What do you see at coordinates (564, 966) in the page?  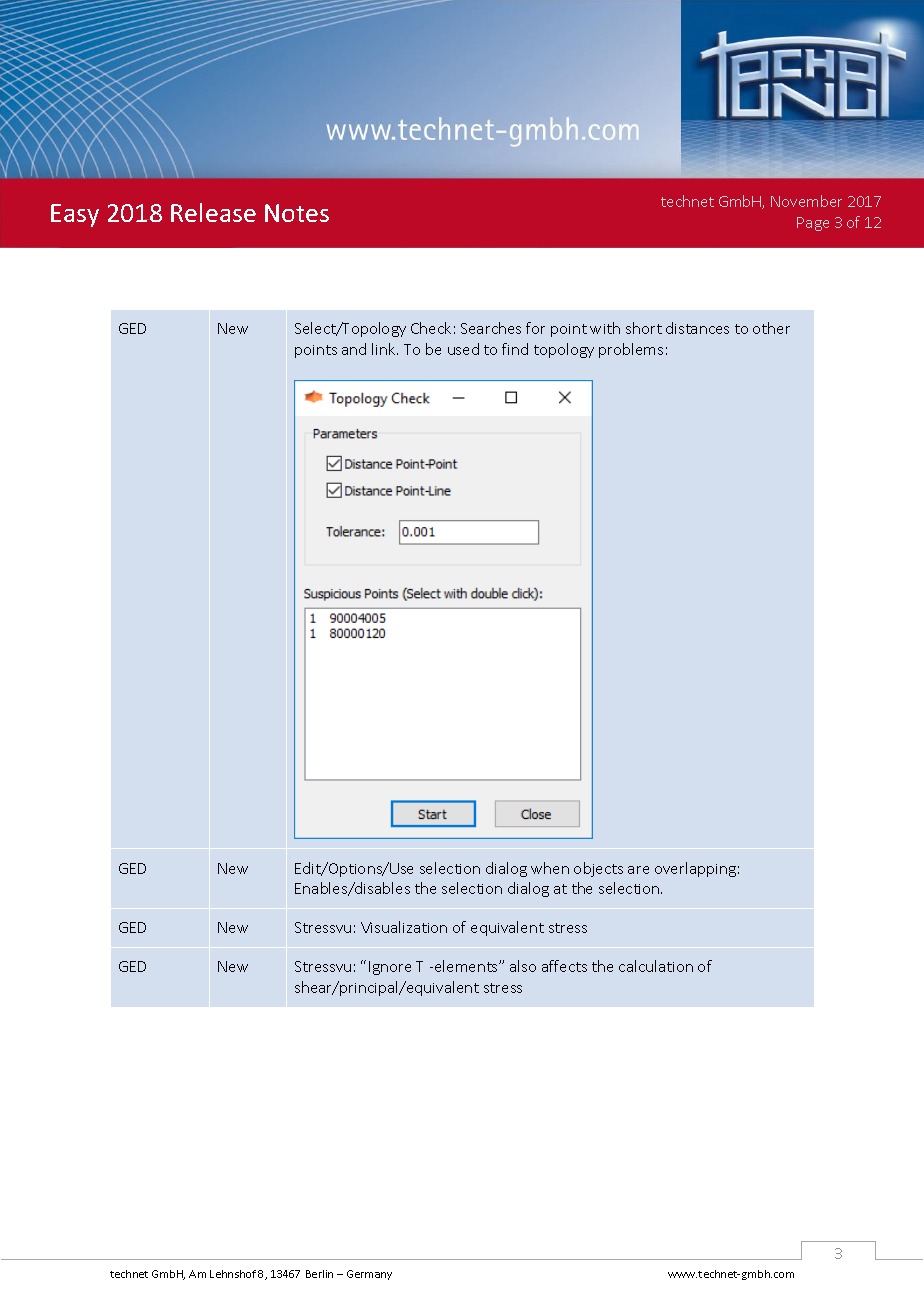 I see `affects` at bounding box center [564, 966].
